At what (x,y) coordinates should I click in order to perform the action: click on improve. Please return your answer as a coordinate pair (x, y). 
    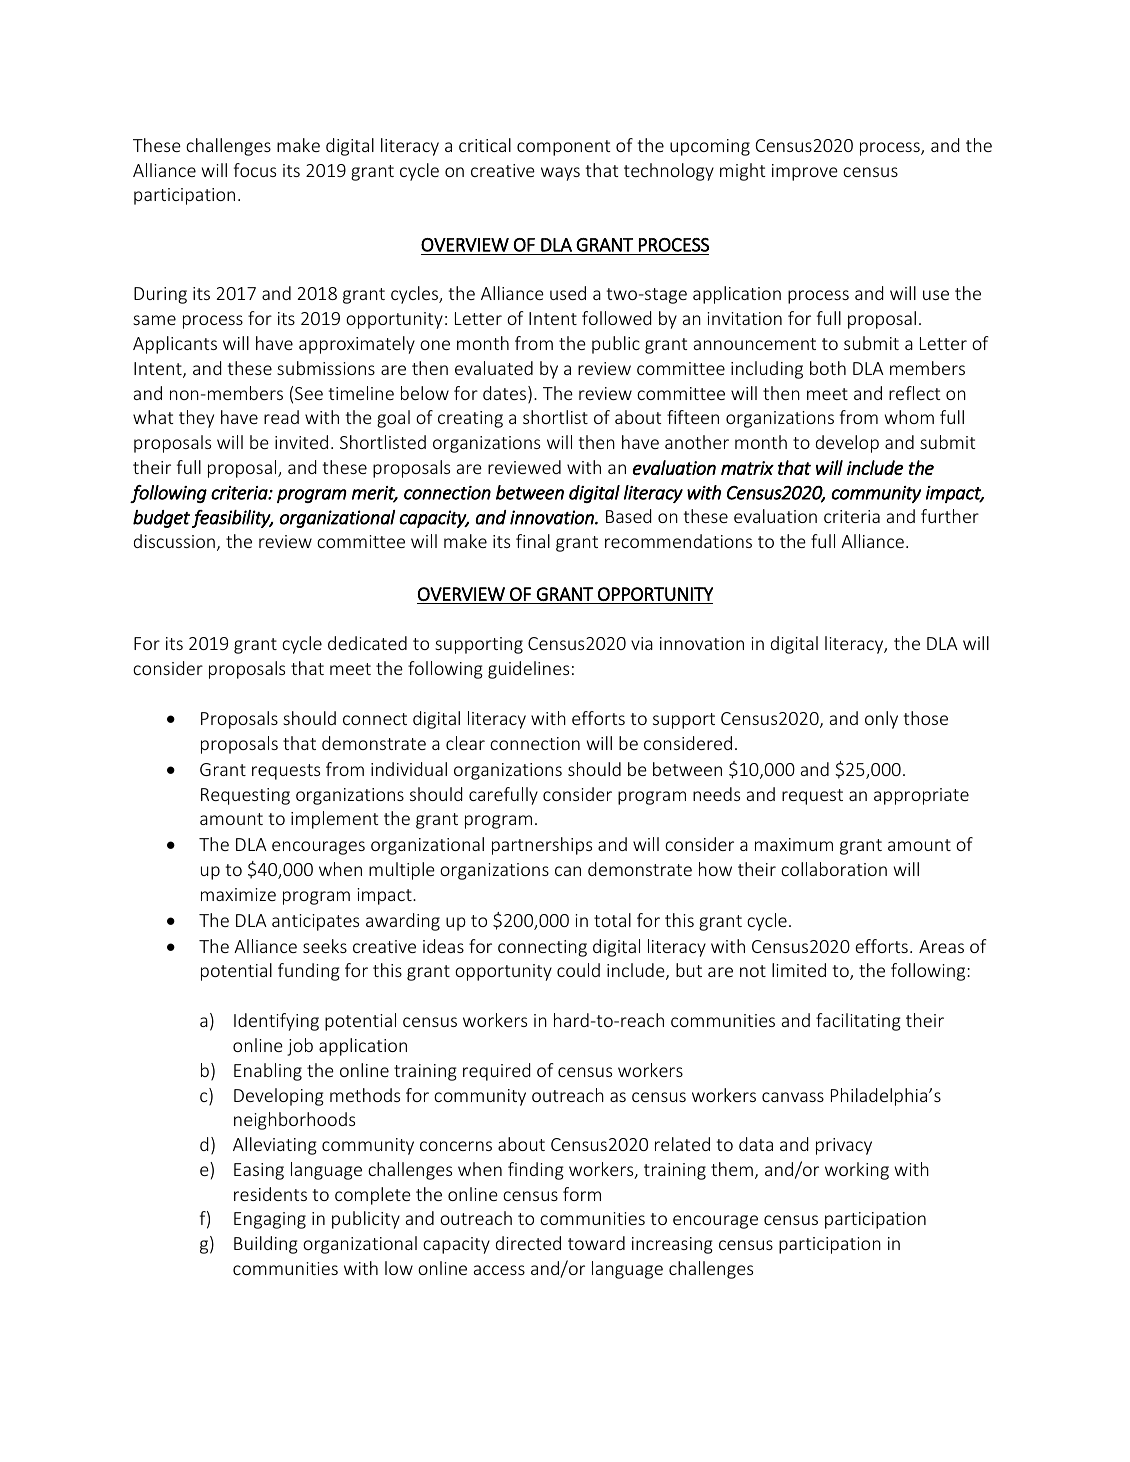
    Looking at the image, I should click on (805, 172).
